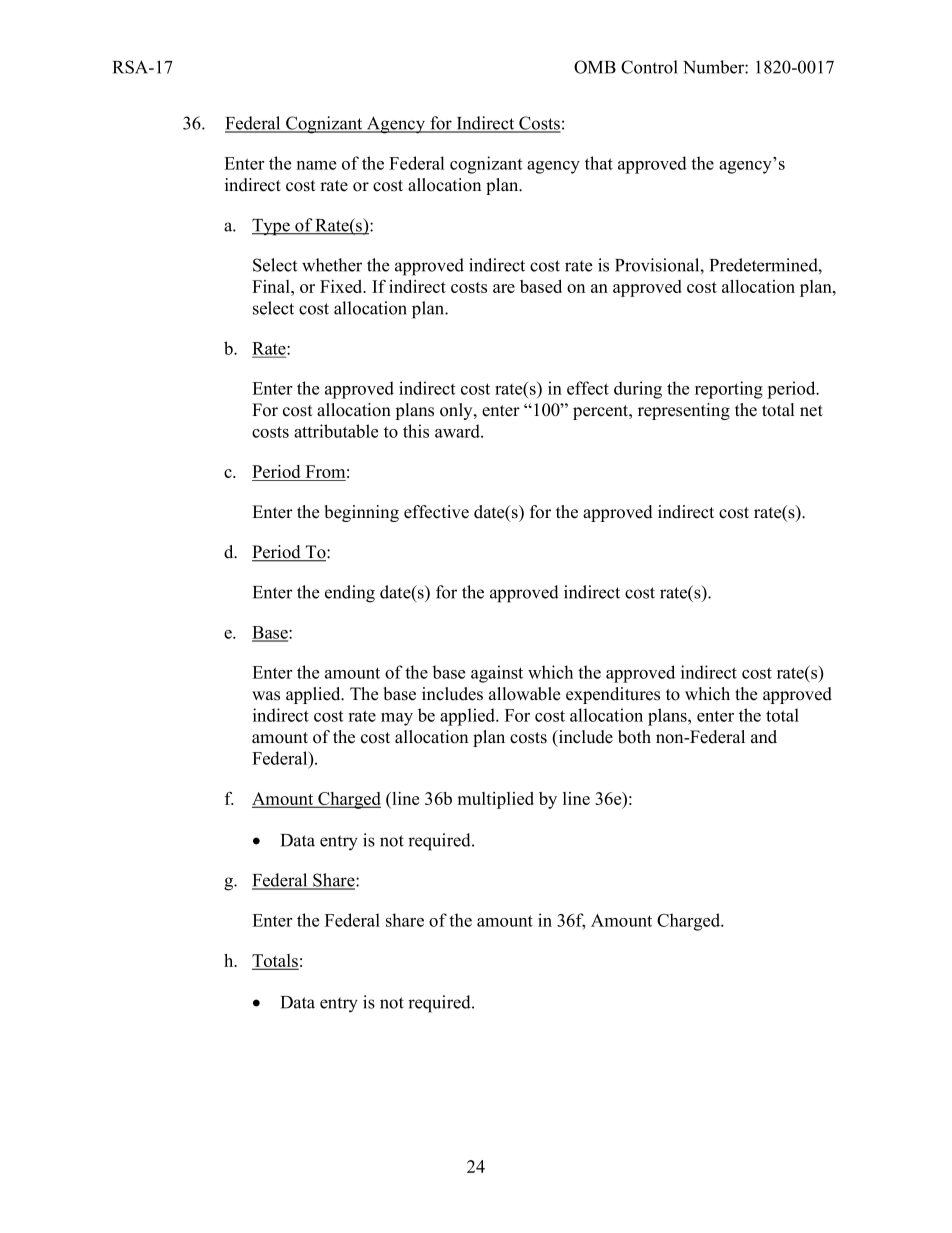 The width and height of the document is (952, 1233). What do you see at coordinates (397, 719) in the document?
I see `may` at bounding box center [397, 719].
